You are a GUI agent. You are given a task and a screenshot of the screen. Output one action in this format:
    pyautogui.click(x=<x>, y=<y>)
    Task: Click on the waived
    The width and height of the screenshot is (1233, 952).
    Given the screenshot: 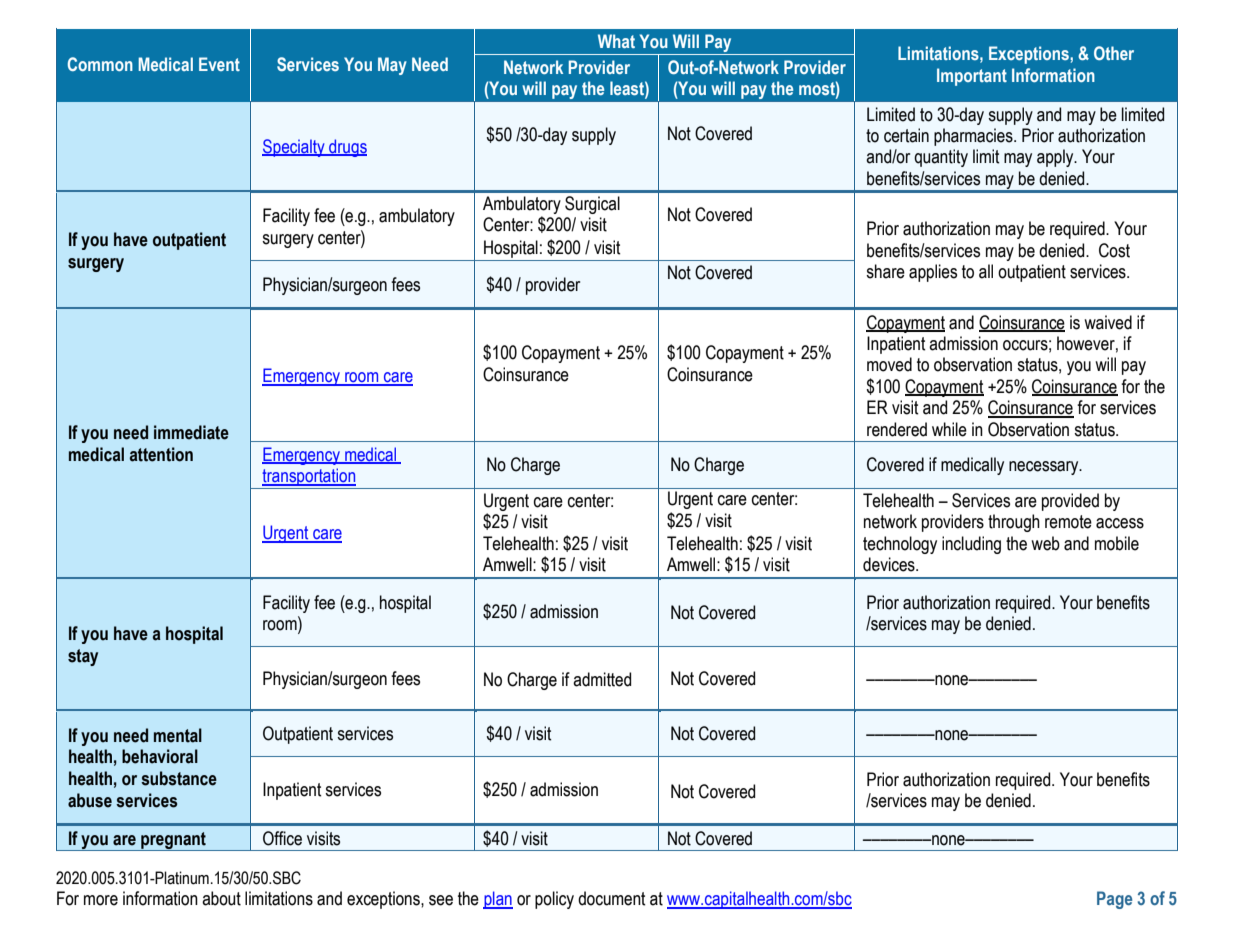 What is the action you would take?
    pyautogui.click(x=1108, y=322)
